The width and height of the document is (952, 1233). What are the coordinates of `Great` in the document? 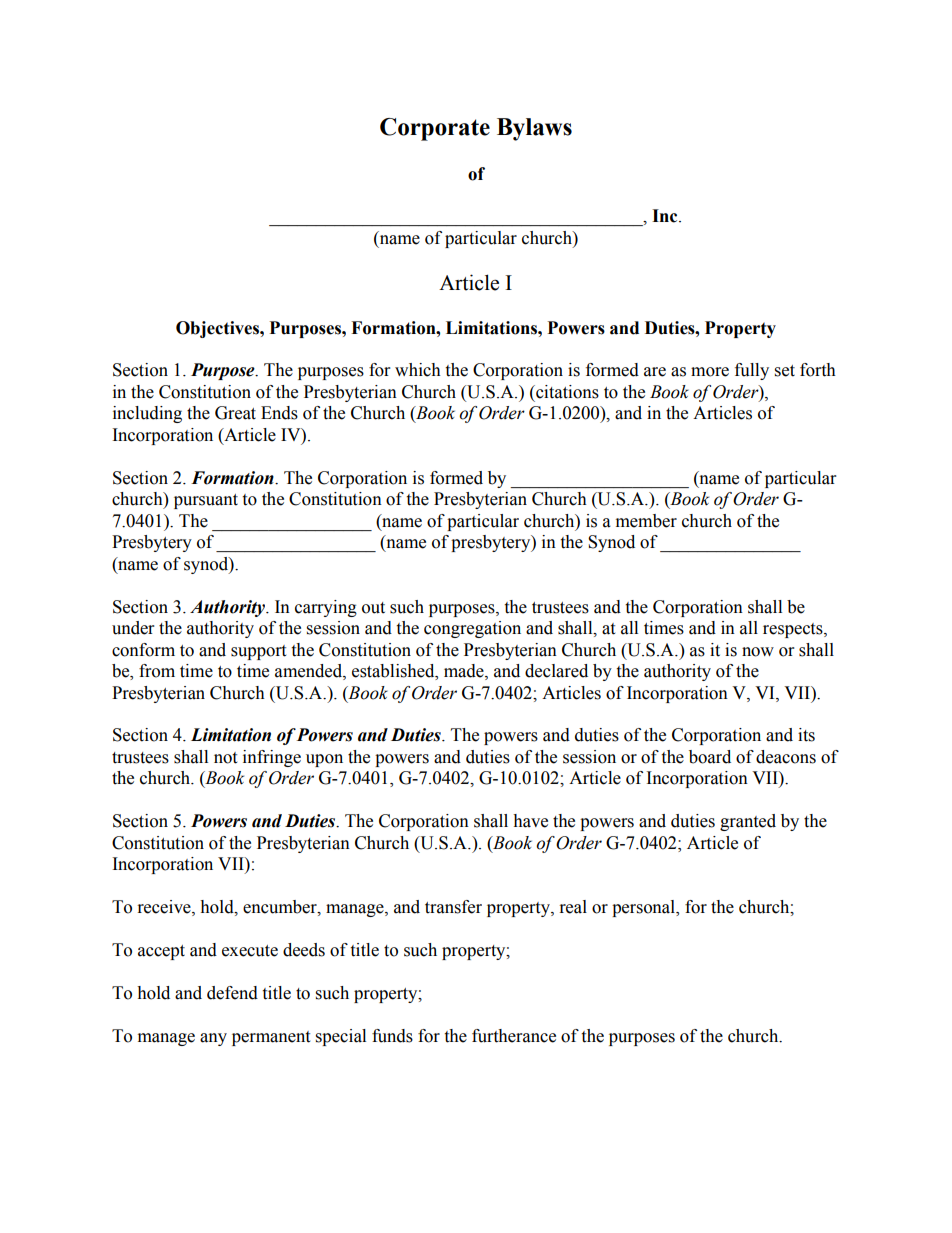 It's located at (235, 413).
